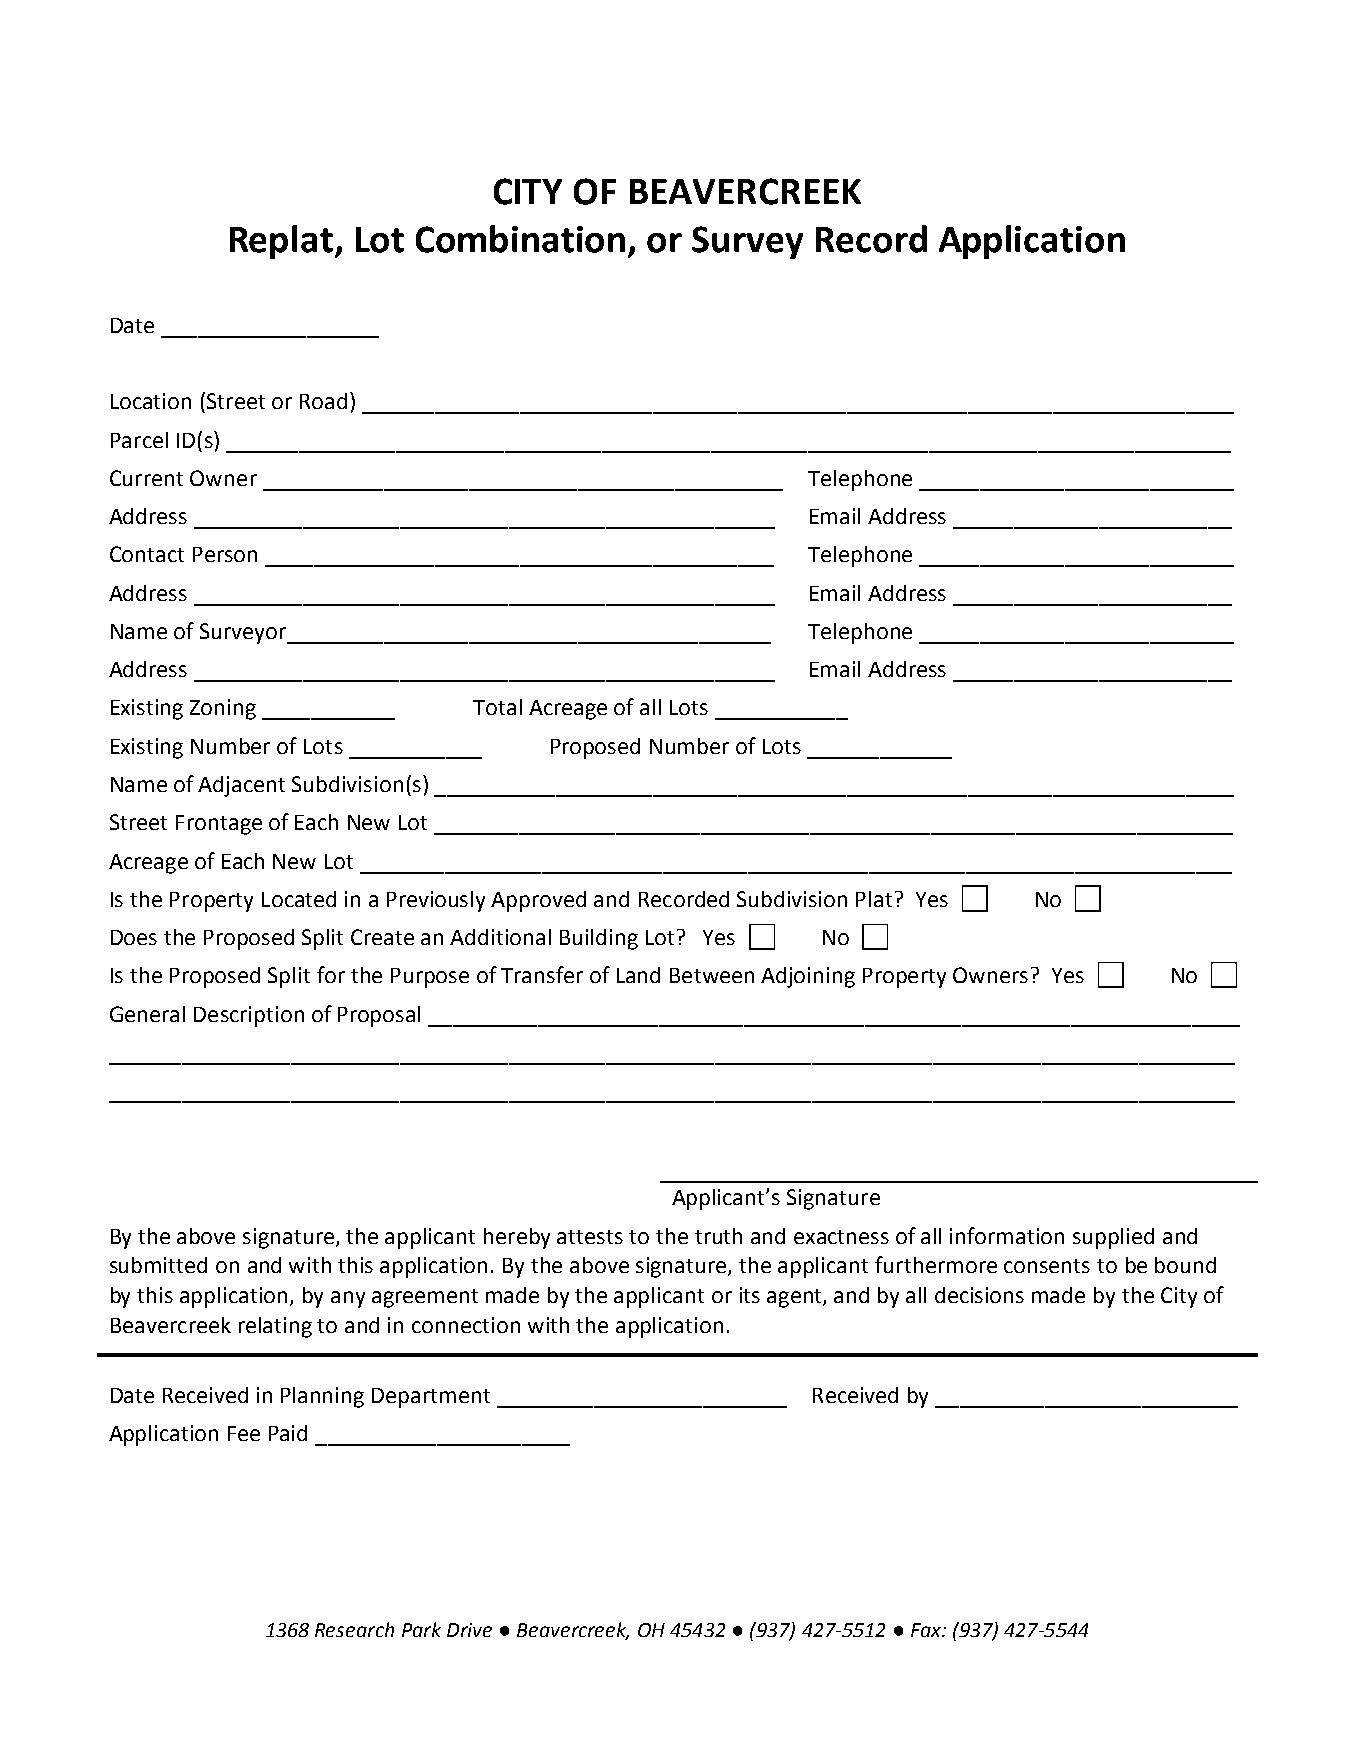 Image resolution: width=1354 pixels, height=1752 pixels. I want to click on Building, so click(599, 939).
